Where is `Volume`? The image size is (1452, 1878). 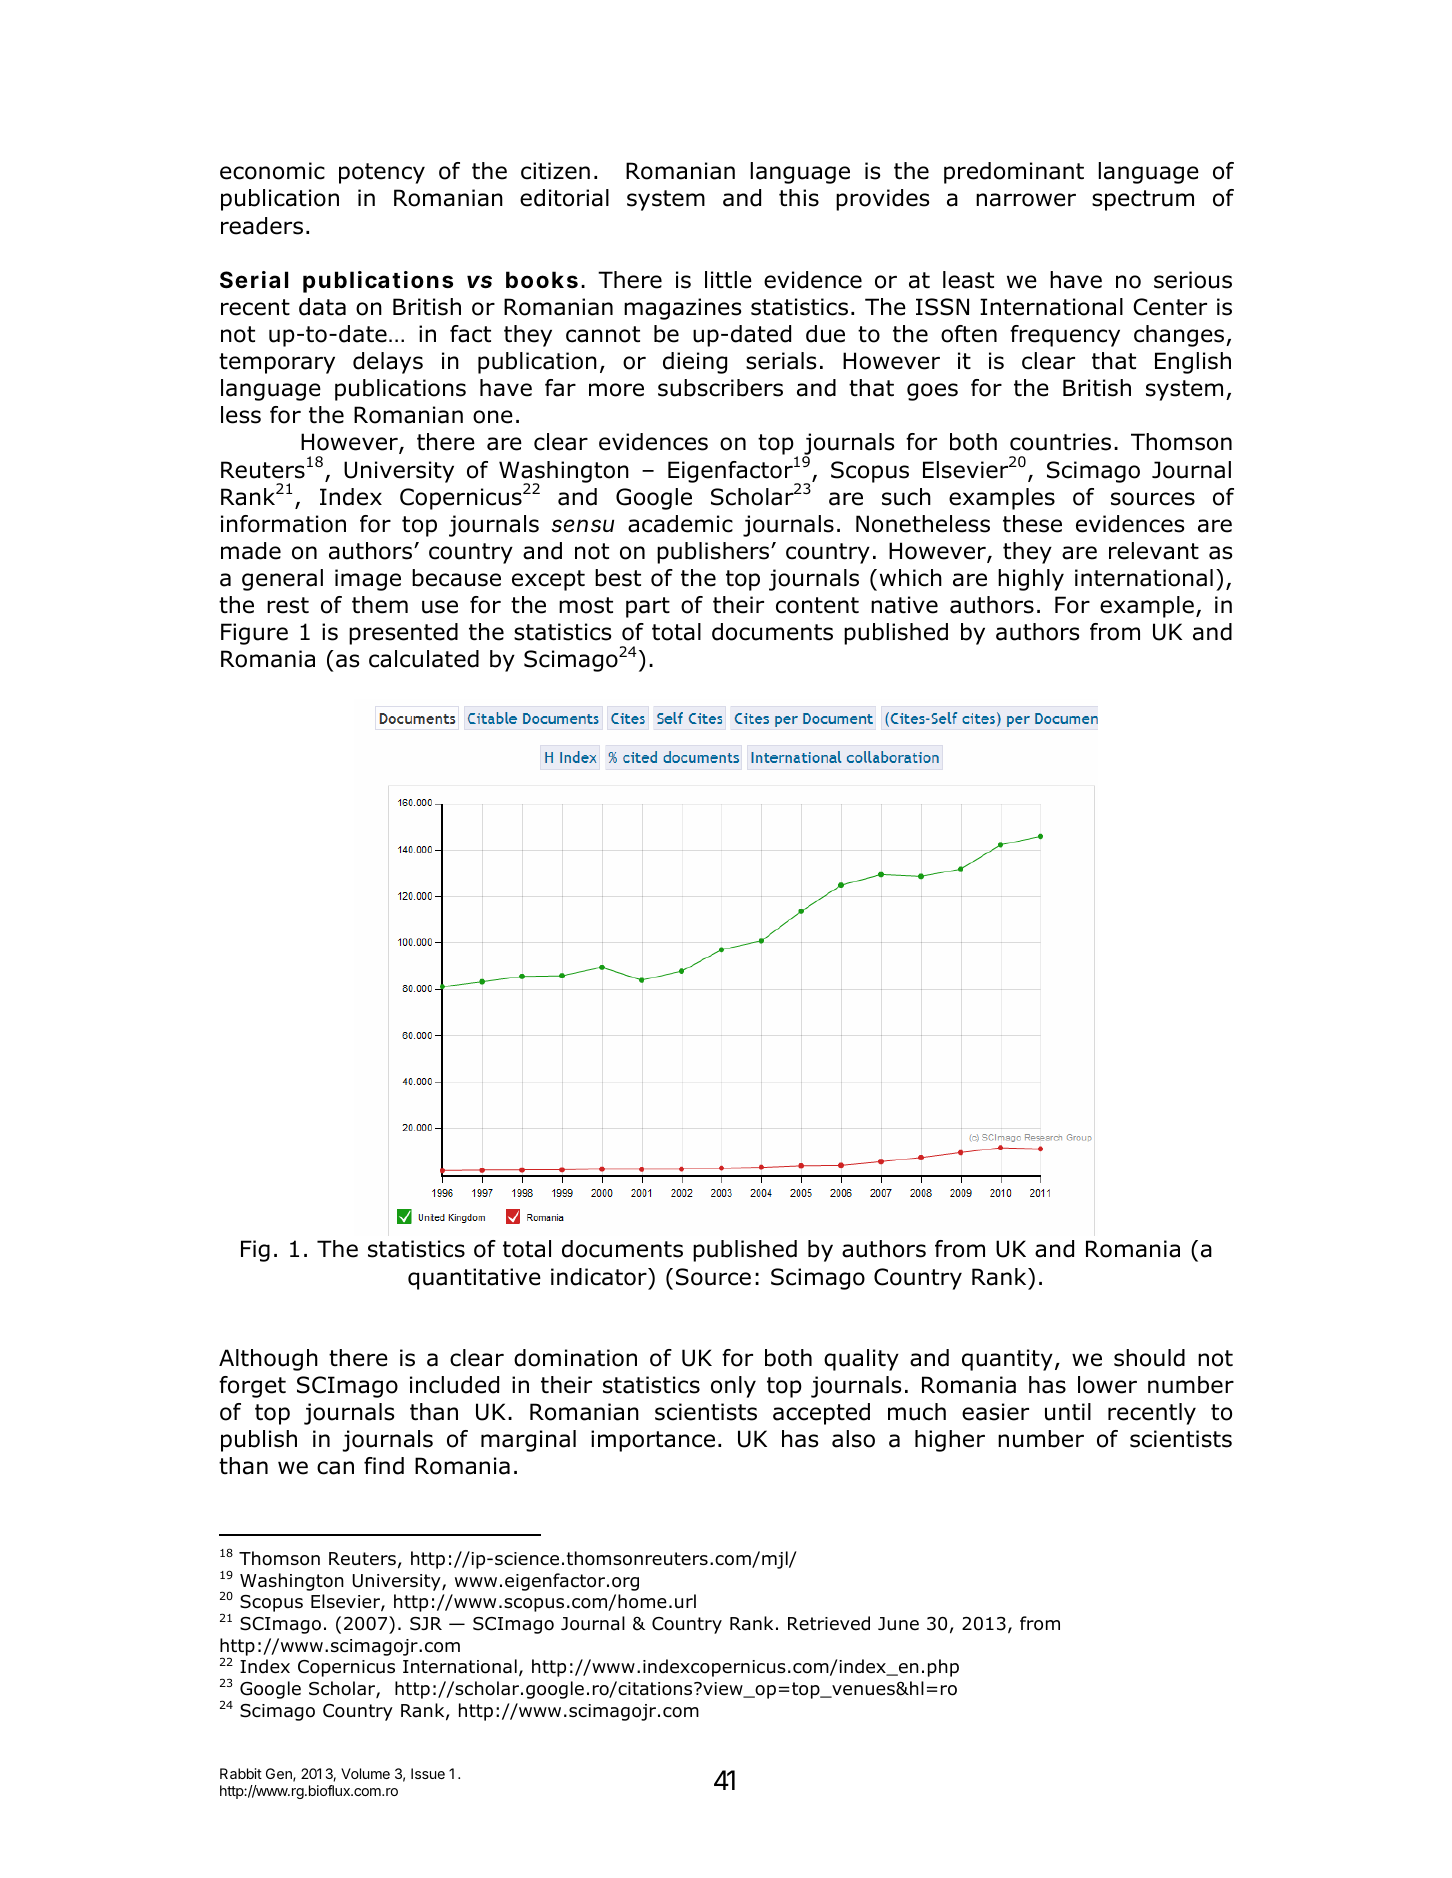 Volume is located at coordinates (365, 1773).
